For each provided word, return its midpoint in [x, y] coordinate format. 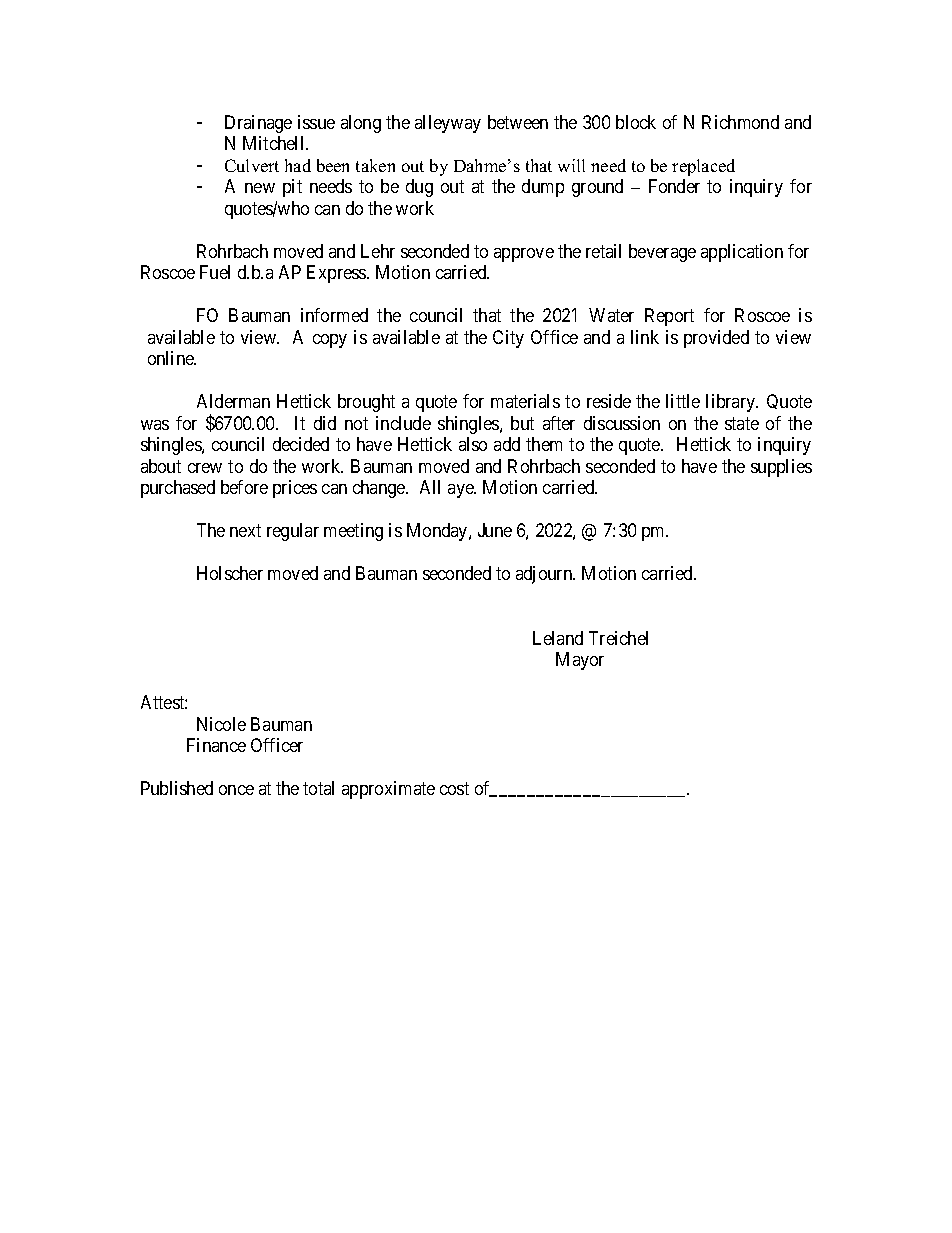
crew [205, 468]
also [473, 444]
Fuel [215, 272]
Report [669, 317]
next [245, 530]
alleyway [448, 124]
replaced [703, 167]
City [508, 339]
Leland [558, 638]
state [742, 423]
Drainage [258, 124]
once [236, 790]
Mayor [580, 661]
